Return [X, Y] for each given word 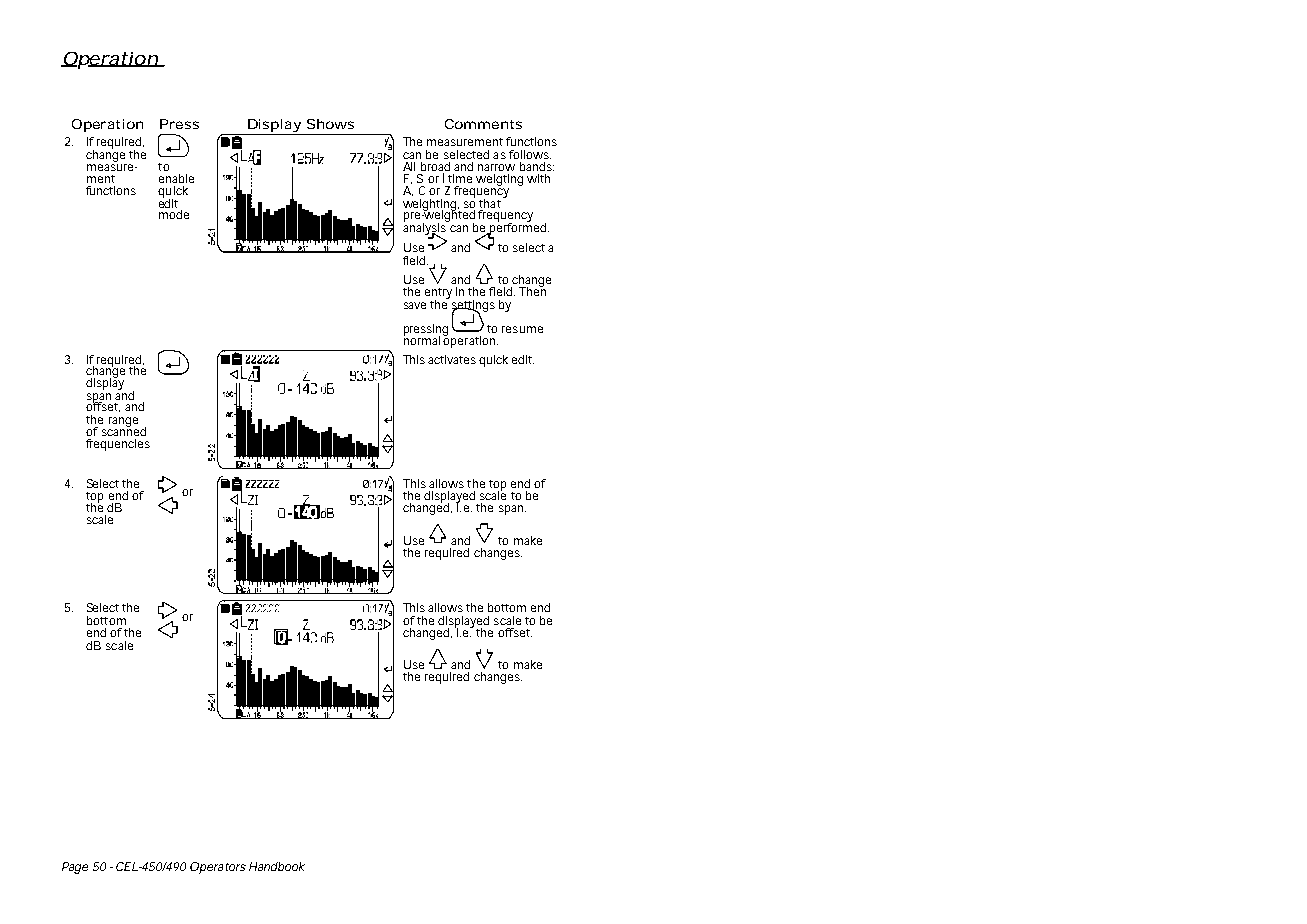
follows [530, 154]
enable [176, 178]
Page [75, 868]
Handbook [277, 866]
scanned [124, 430]
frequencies [118, 445]
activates [454, 359]
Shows [330, 124]
